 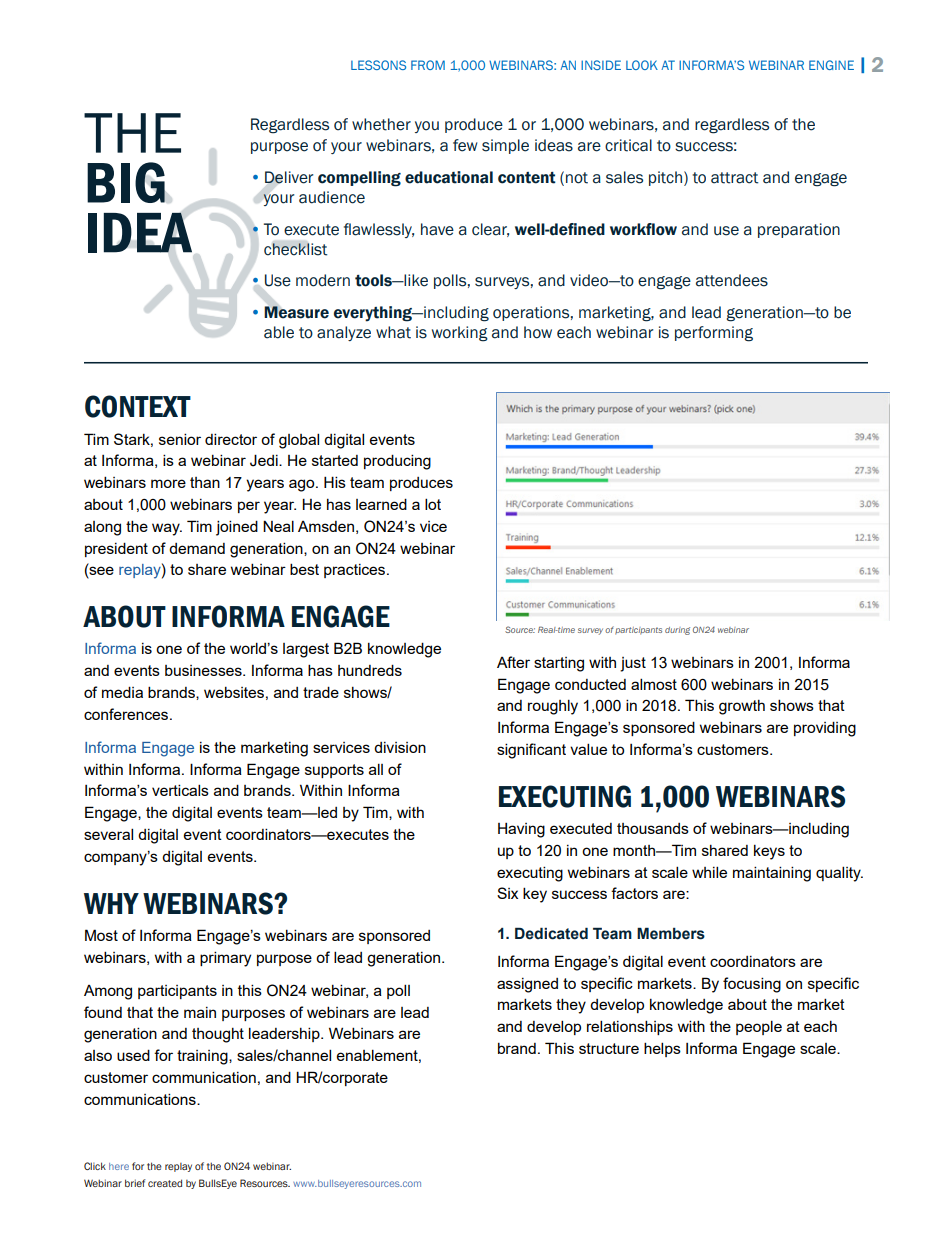 I want to click on businesses, so click(x=204, y=670).
